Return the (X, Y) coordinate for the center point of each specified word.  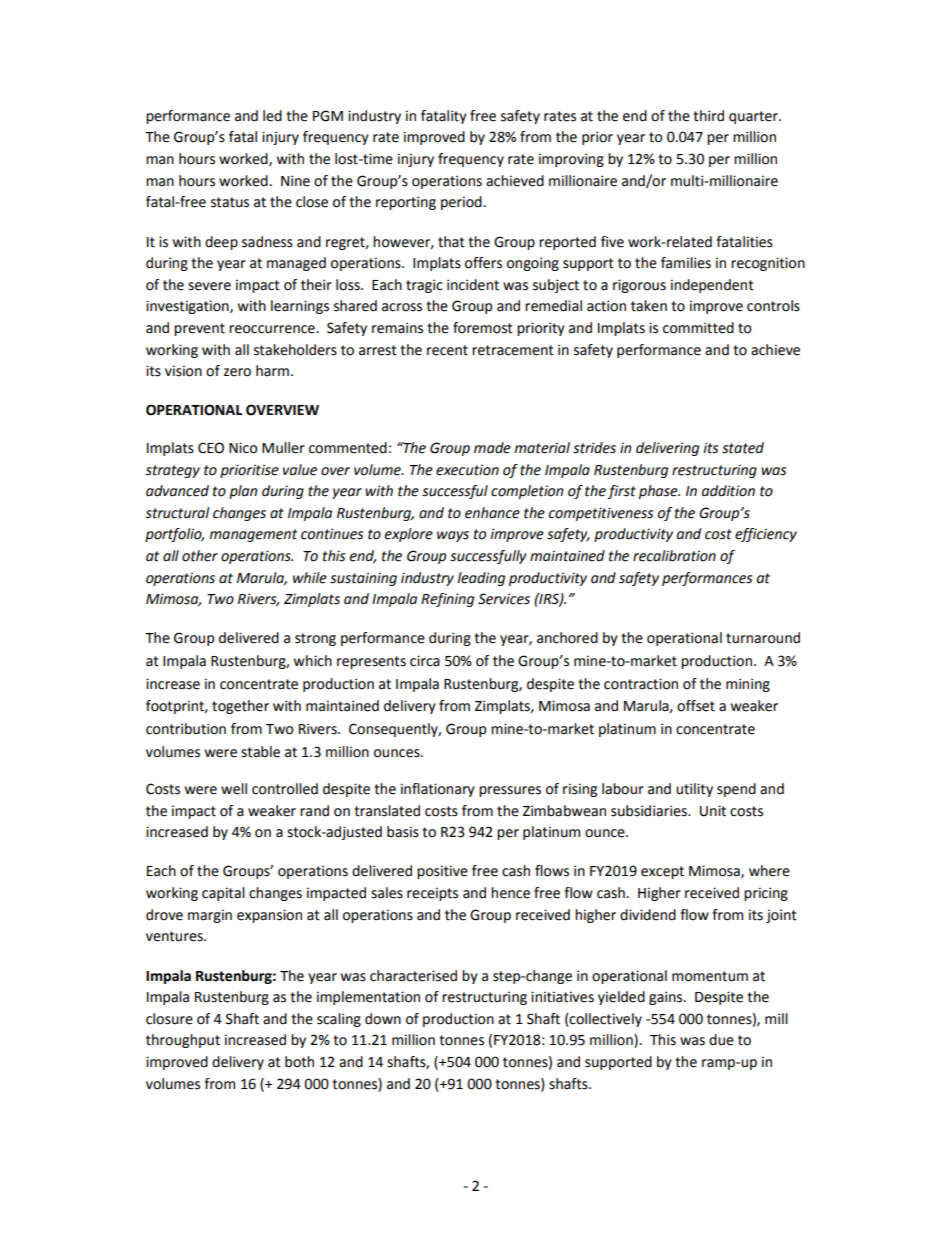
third (708, 116)
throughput (183, 1041)
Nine (295, 181)
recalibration (674, 556)
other (200, 556)
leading (481, 579)
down (383, 1019)
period (461, 203)
